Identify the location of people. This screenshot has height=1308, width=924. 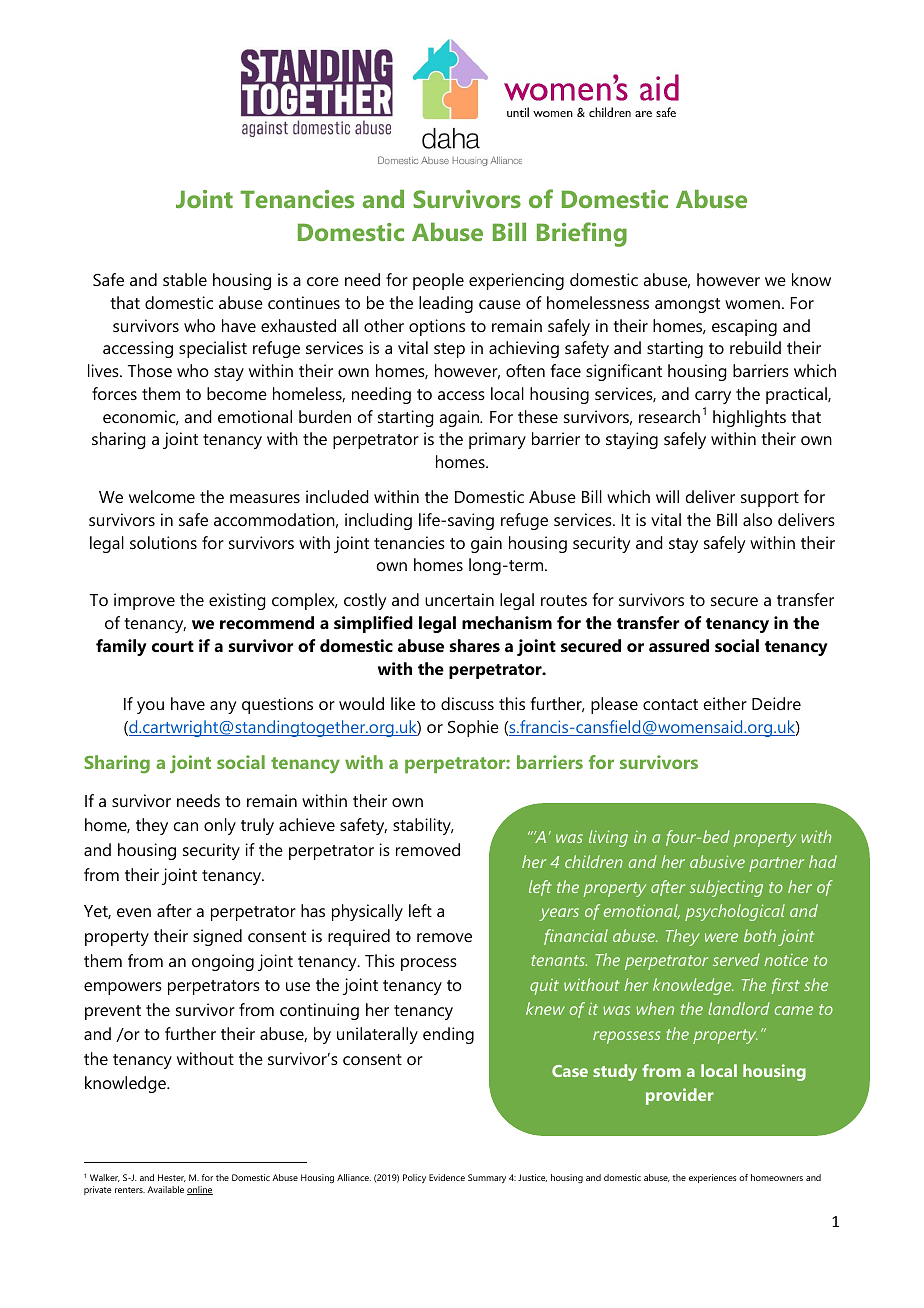
(438, 281).
